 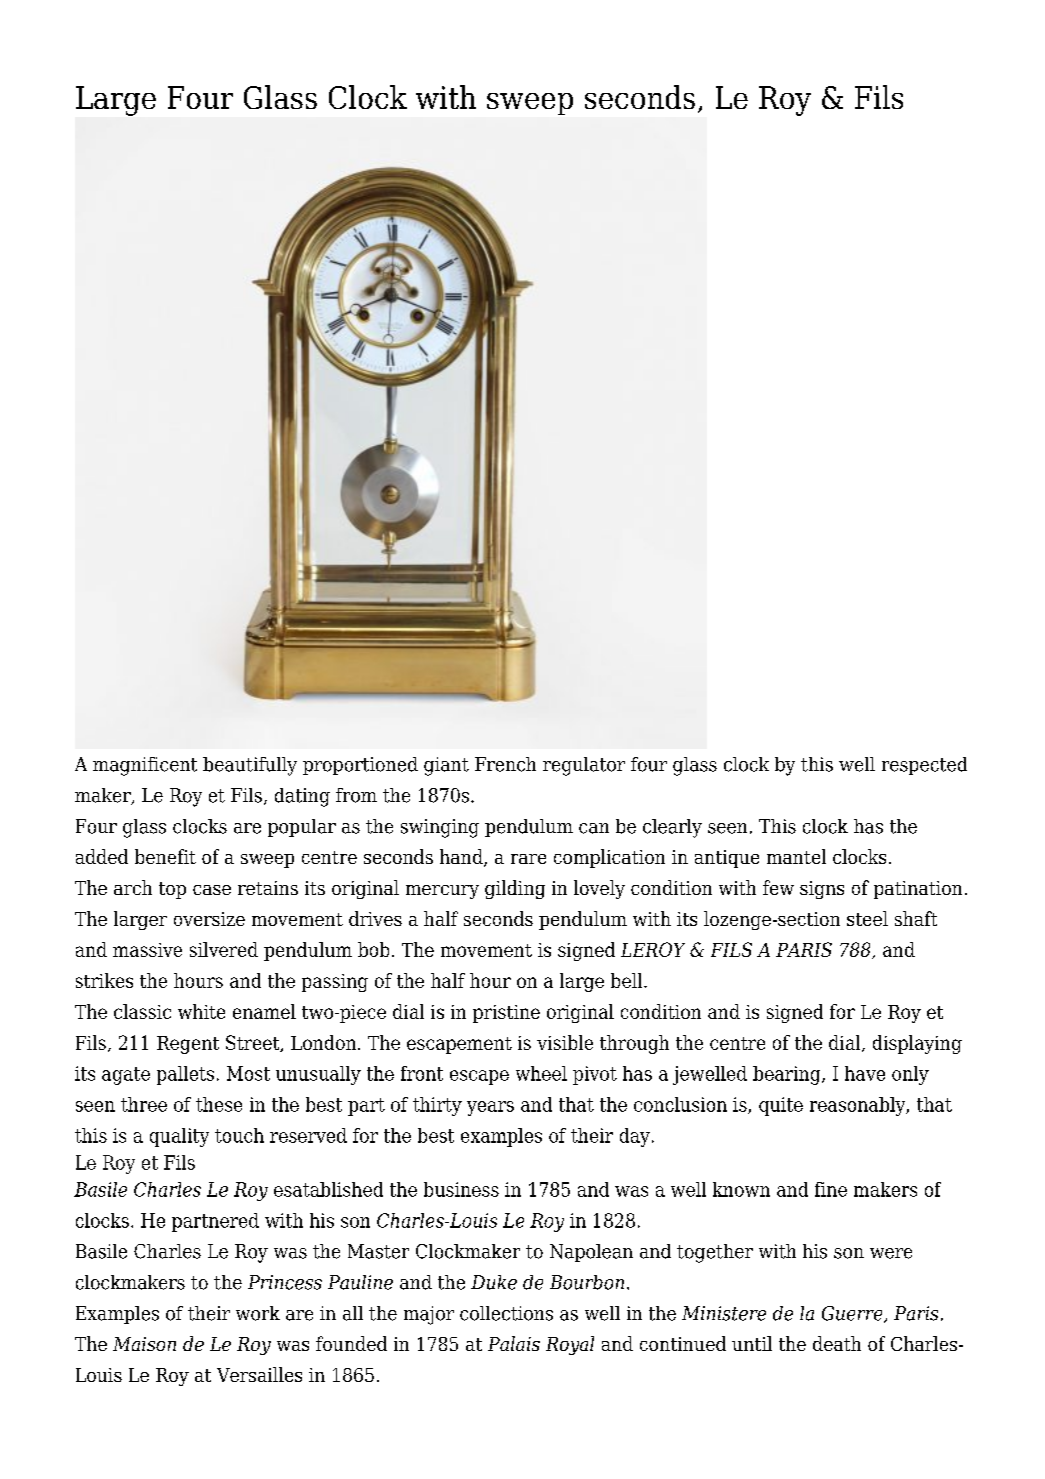 What do you see at coordinates (515, 889) in the screenshot?
I see `gilding` at bounding box center [515, 889].
